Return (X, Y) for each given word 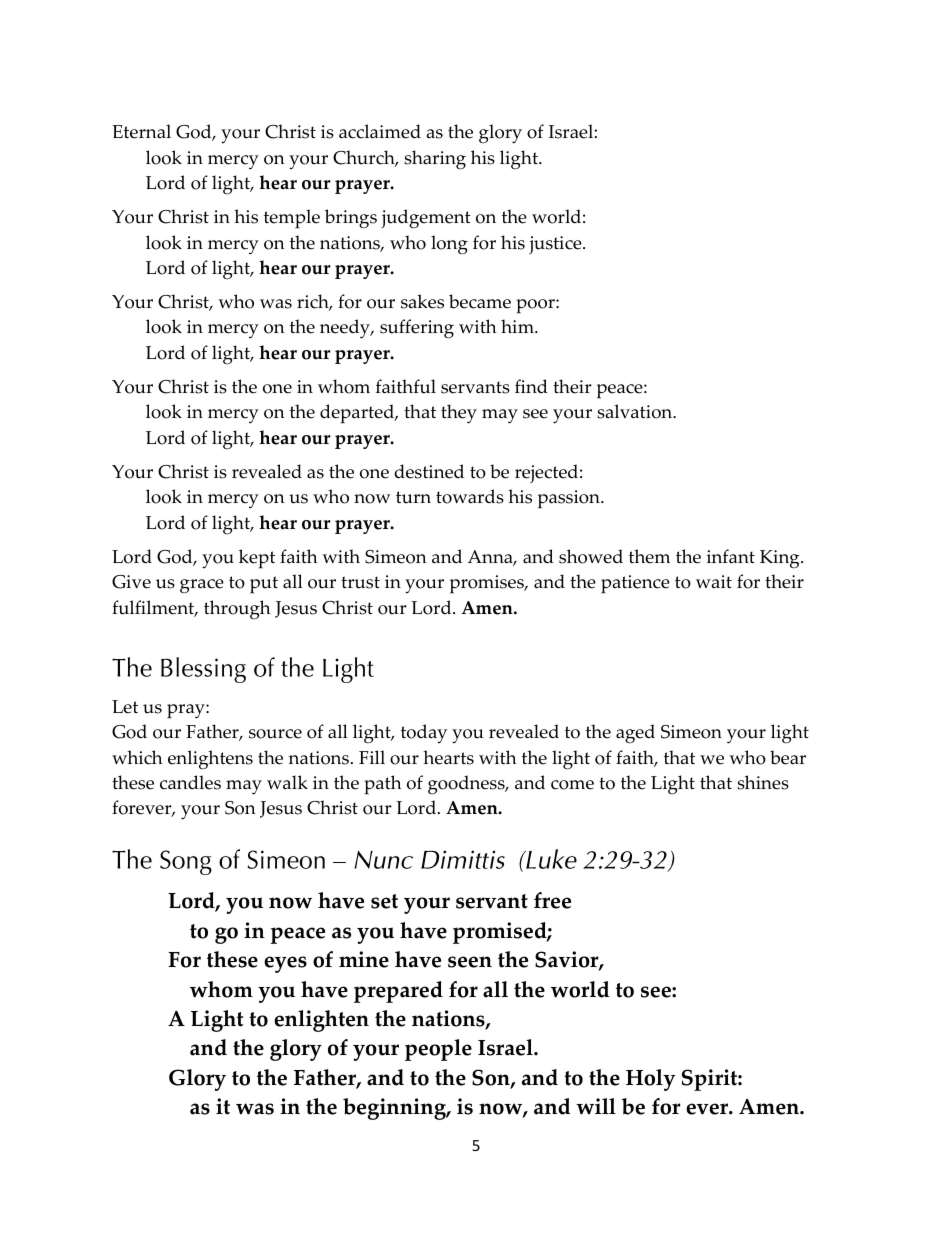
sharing (435, 160)
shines (763, 782)
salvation (636, 411)
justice (556, 245)
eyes (285, 964)
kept (257, 559)
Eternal (141, 131)
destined (429, 471)
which (137, 757)
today (424, 734)
